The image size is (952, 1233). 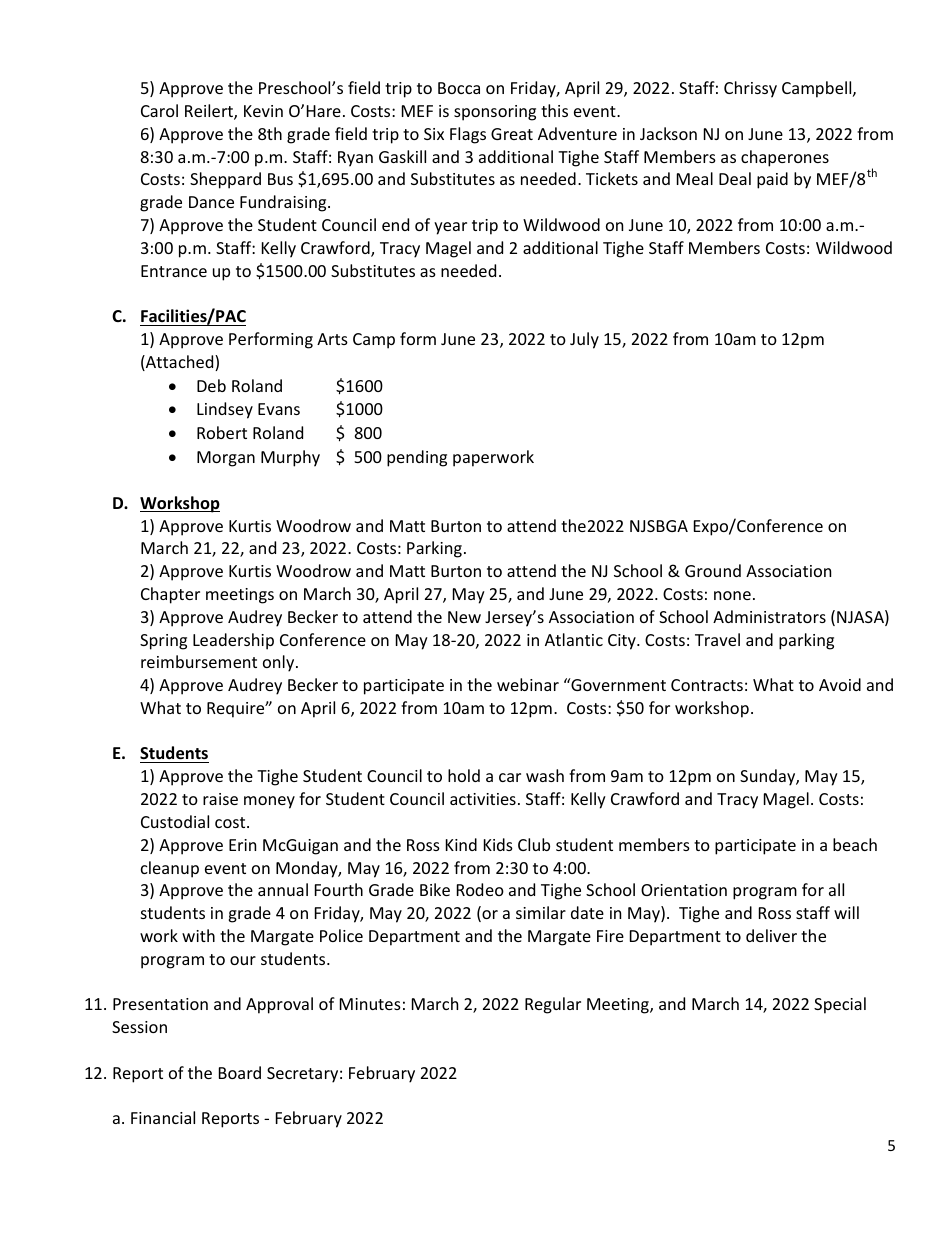 What do you see at coordinates (498, 844) in the page?
I see `Kids` at bounding box center [498, 844].
